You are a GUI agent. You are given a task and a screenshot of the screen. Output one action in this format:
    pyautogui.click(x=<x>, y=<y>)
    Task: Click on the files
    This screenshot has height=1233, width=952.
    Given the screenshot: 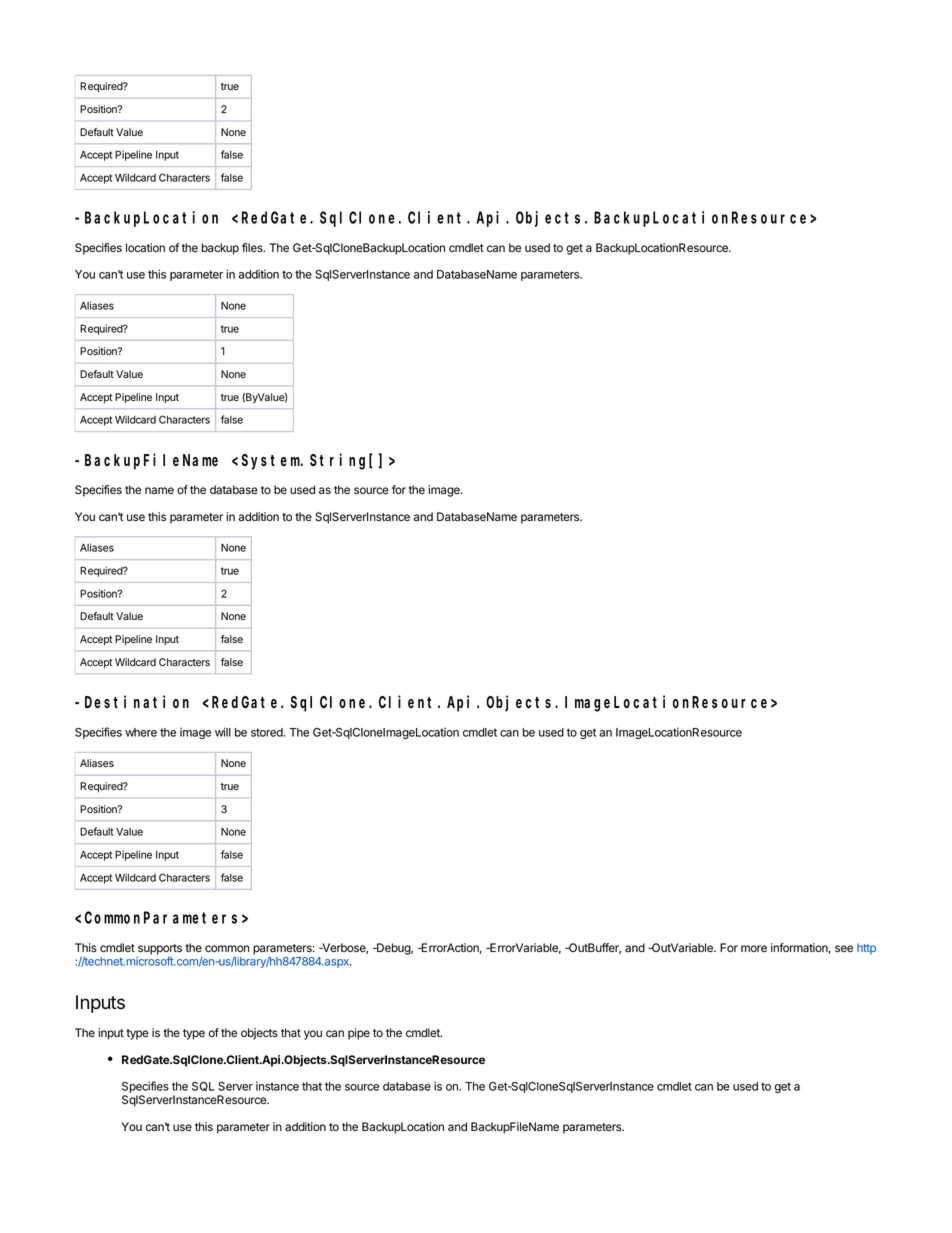 What is the action you would take?
    pyautogui.click(x=253, y=247)
